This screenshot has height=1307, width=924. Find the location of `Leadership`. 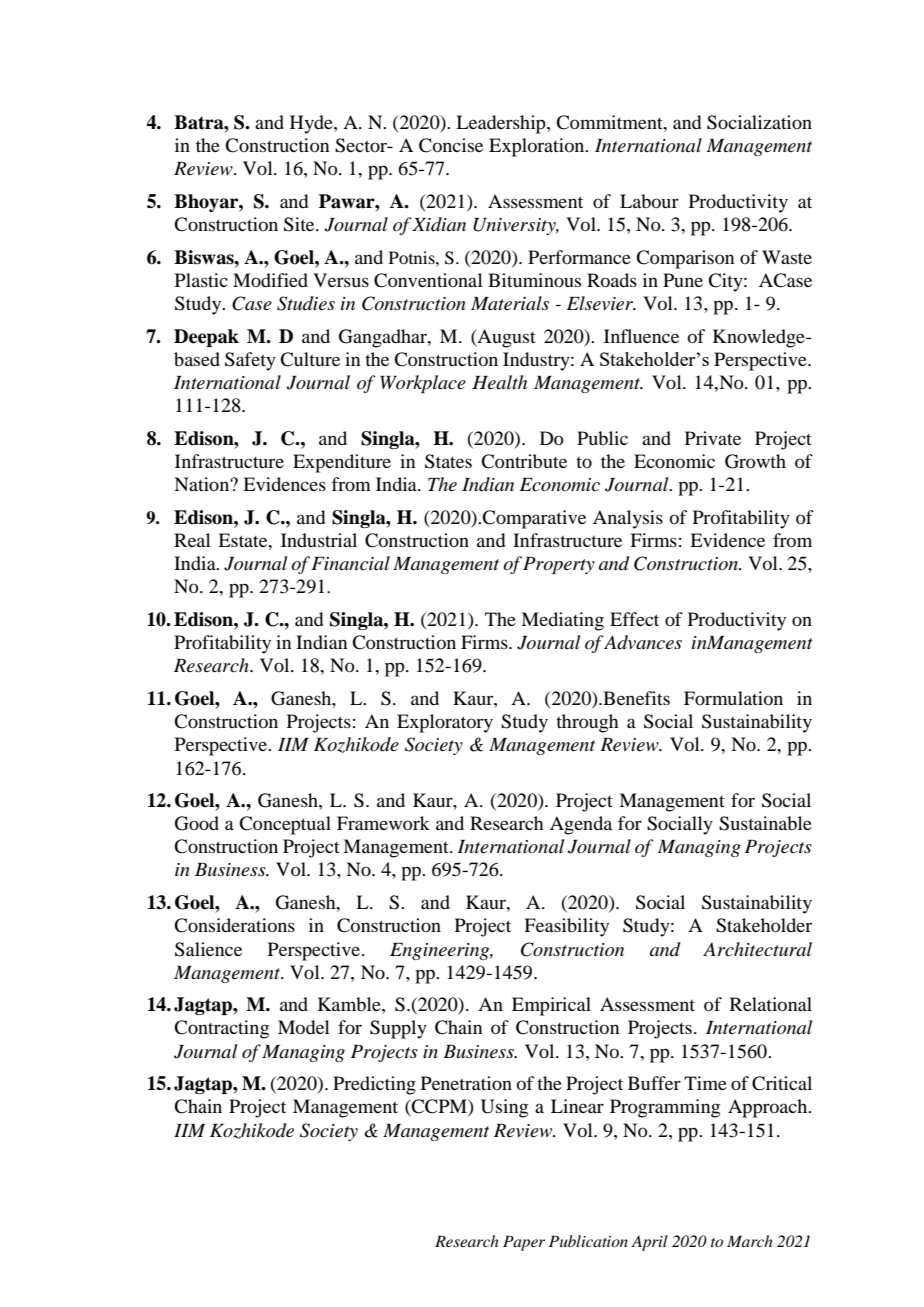

Leadership is located at coordinates (502, 124).
